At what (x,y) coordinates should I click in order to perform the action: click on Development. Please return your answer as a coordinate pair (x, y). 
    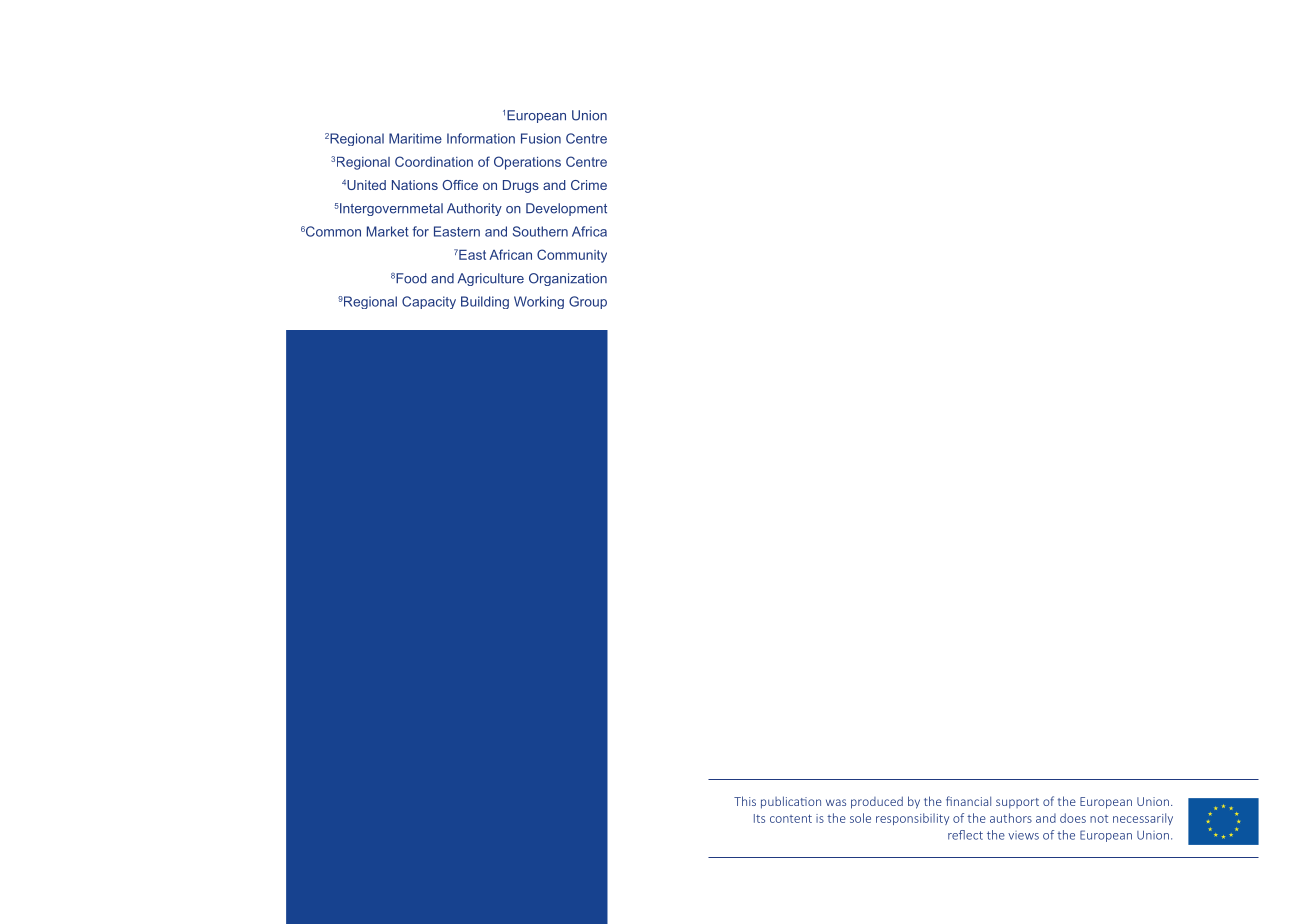
    Looking at the image, I should click on (566, 209).
